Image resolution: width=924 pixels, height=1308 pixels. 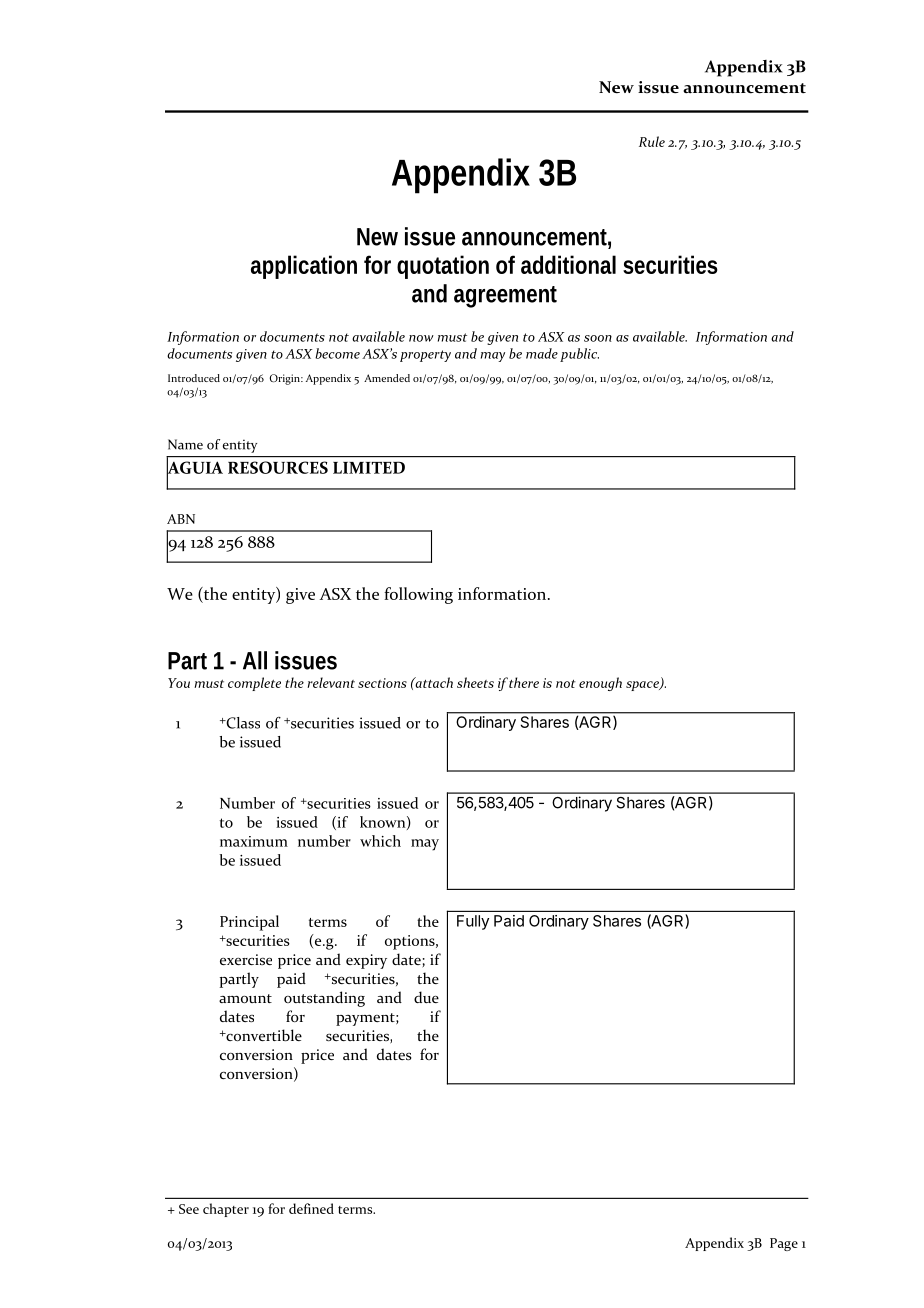 What do you see at coordinates (652, 141) in the screenshot?
I see `Rule` at bounding box center [652, 141].
